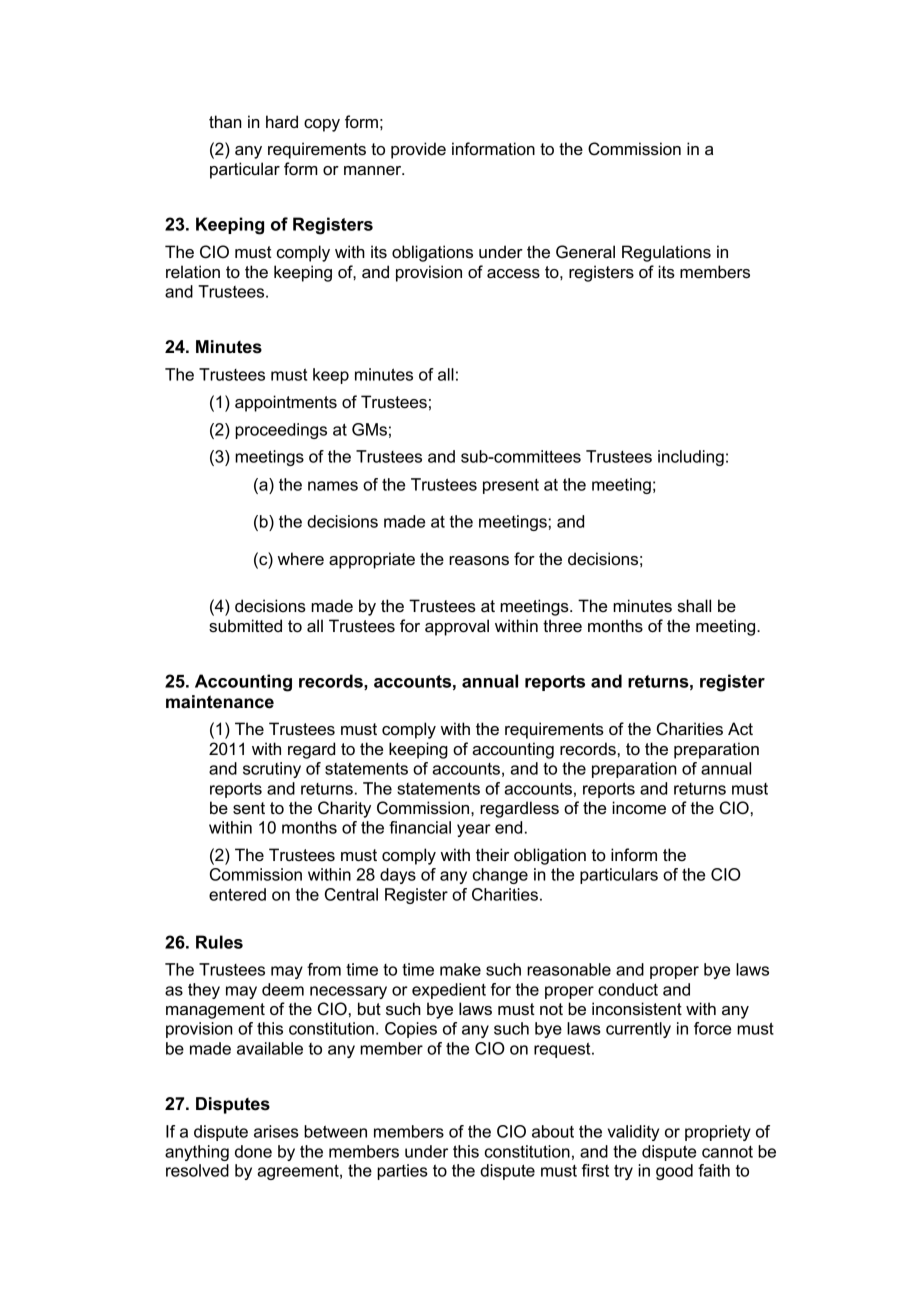 The image size is (924, 1308). What do you see at coordinates (272, 770) in the document?
I see `scrutiny` at bounding box center [272, 770].
